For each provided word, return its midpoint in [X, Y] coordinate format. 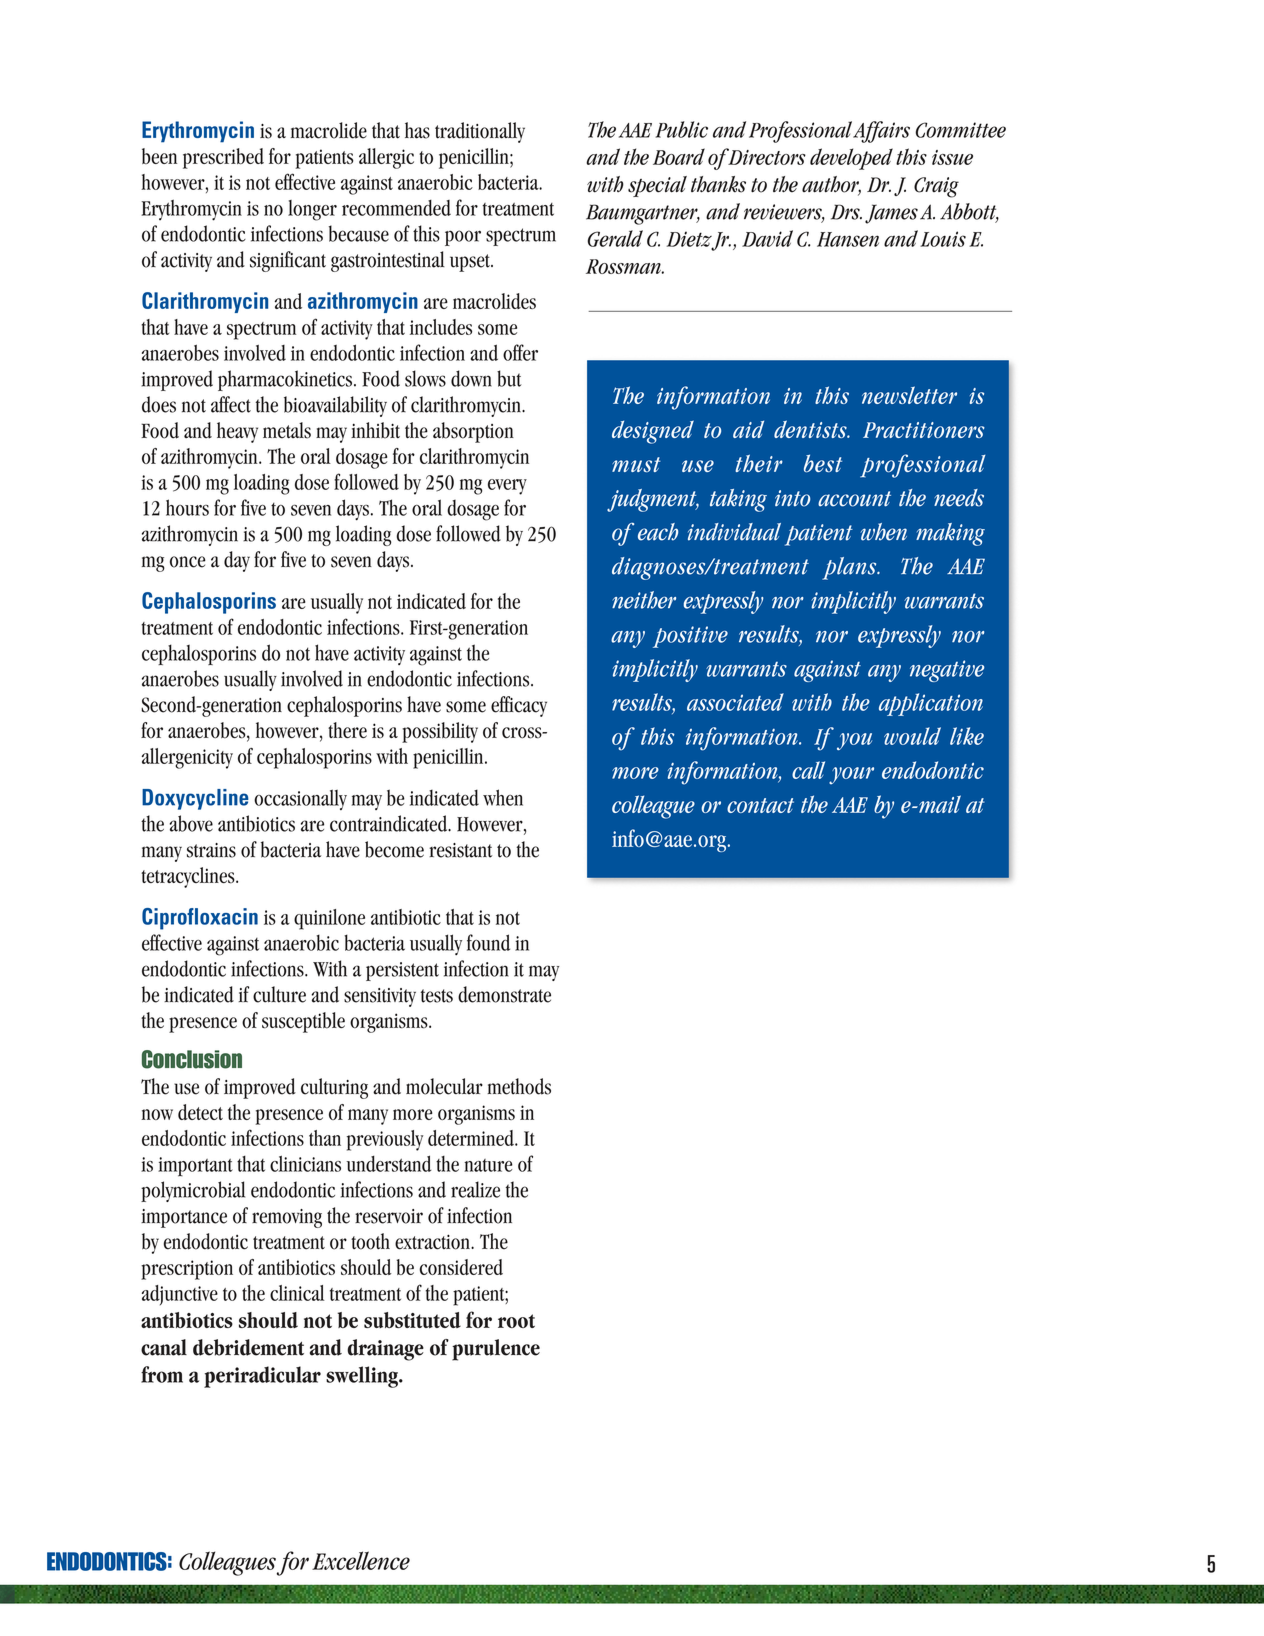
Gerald [615, 238]
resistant [460, 850]
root [516, 1321]
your [851, 776]
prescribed [223, 158]
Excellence [361, 1560]
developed [851, 159]
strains [211, 850]
